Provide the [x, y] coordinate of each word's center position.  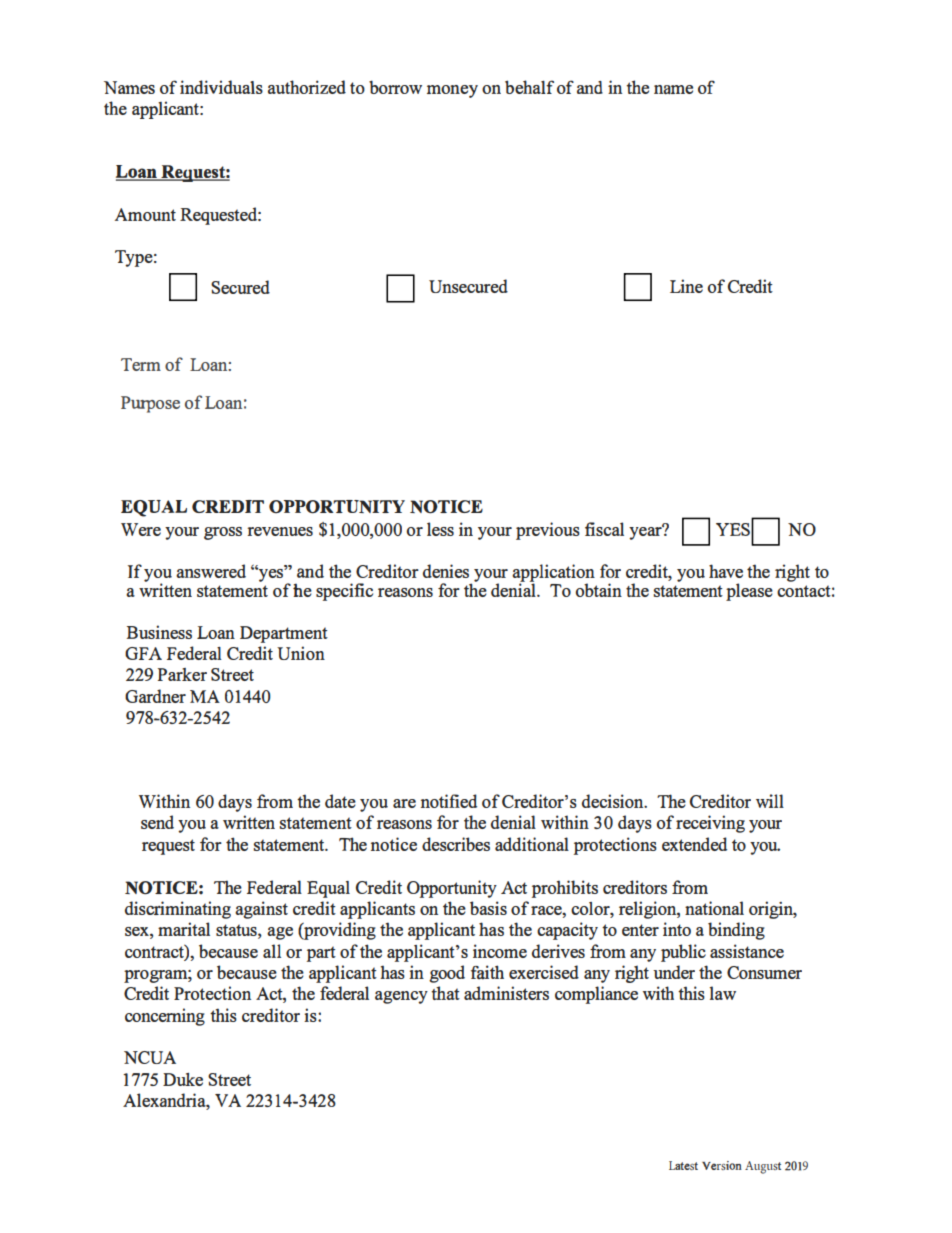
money [452, 91]
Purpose [150, 404]
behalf [529, 87]
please [749, 592]
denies [446, 571]
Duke [183, 1079]
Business [159, 632]
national [714, 908]
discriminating [178, 910]
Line [686, 286]
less [440, 529]
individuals [221, 87]
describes [456, 844]
